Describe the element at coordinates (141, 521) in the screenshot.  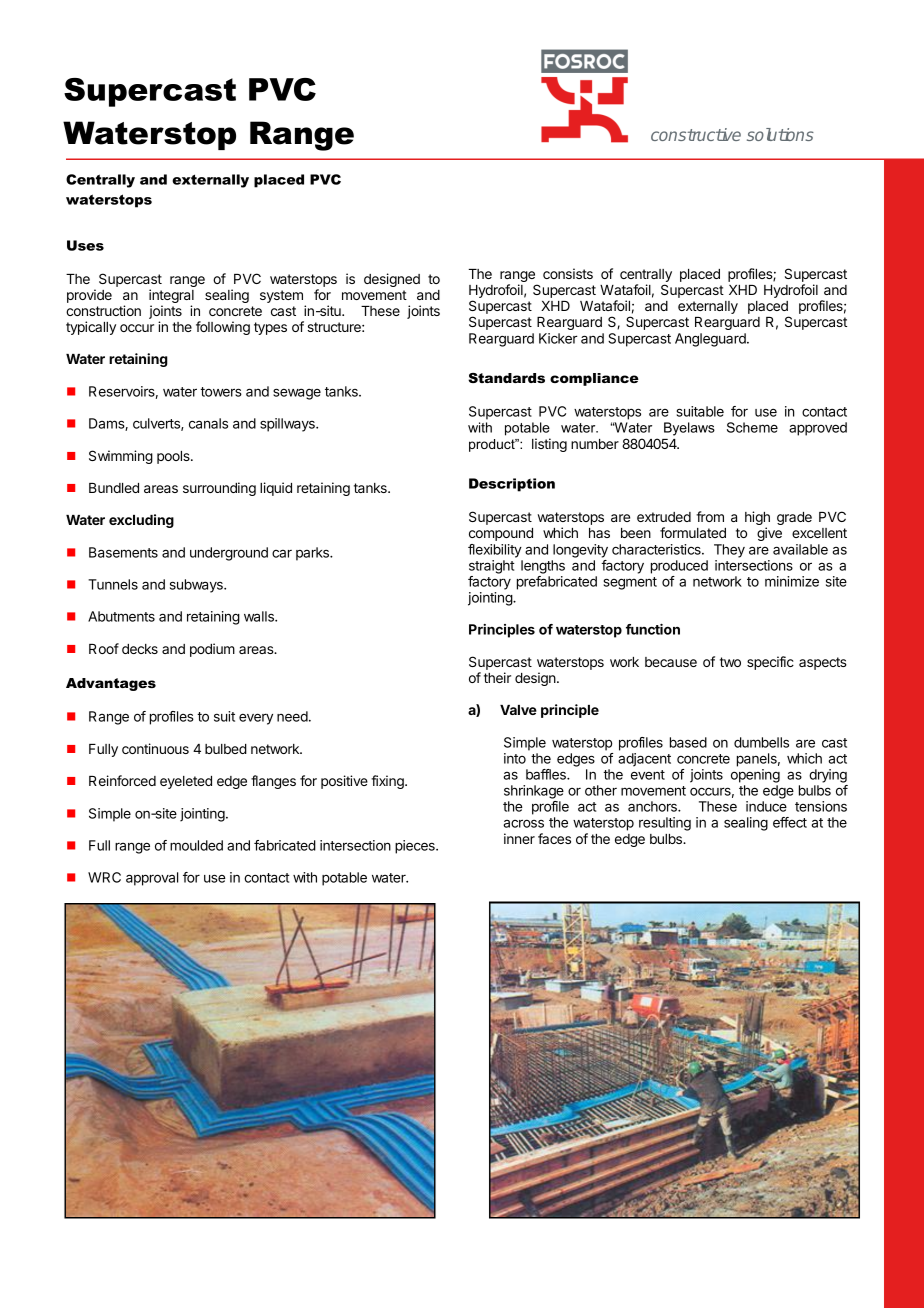
I see `excluding` at that location.
